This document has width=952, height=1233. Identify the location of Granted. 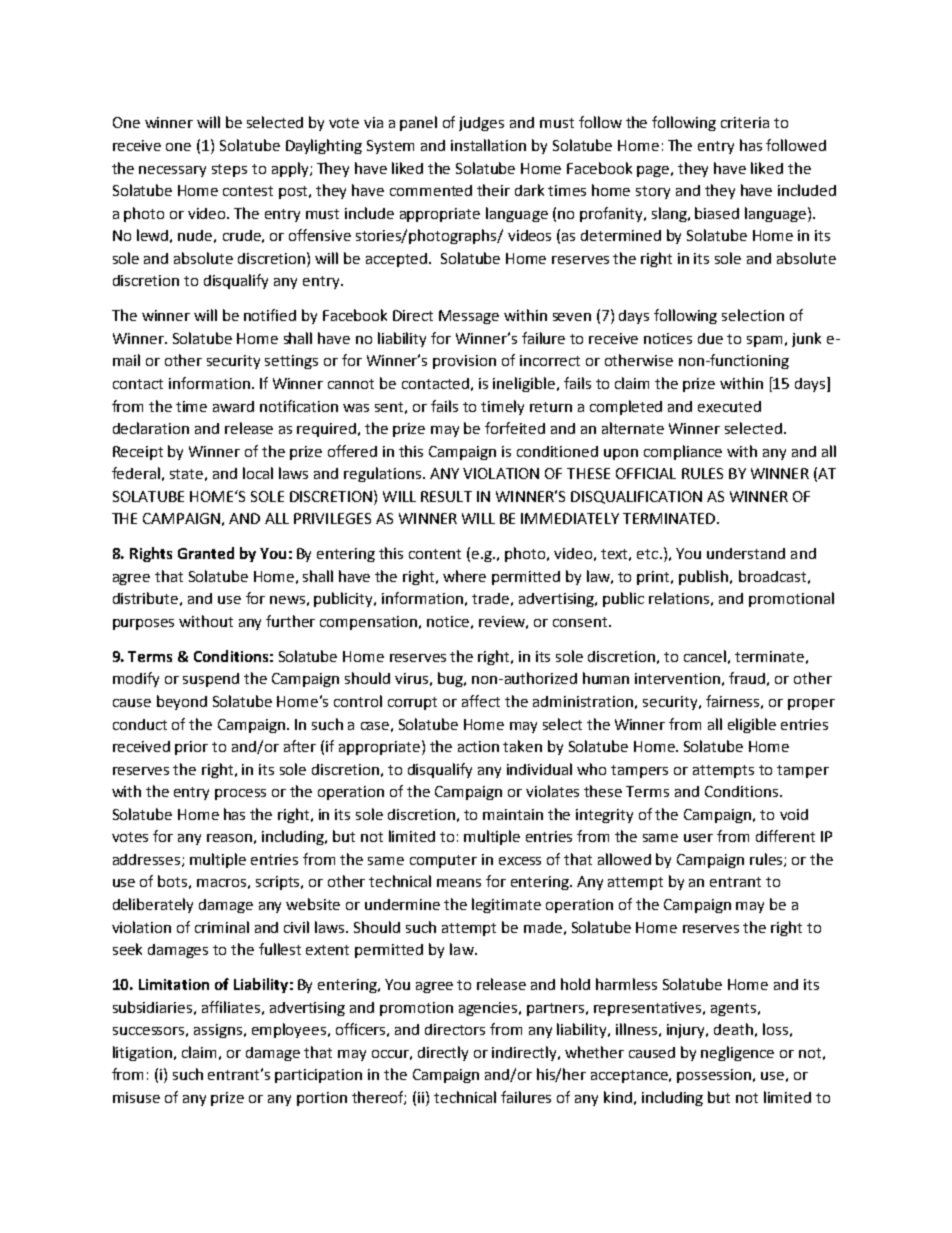
(206, 553).
